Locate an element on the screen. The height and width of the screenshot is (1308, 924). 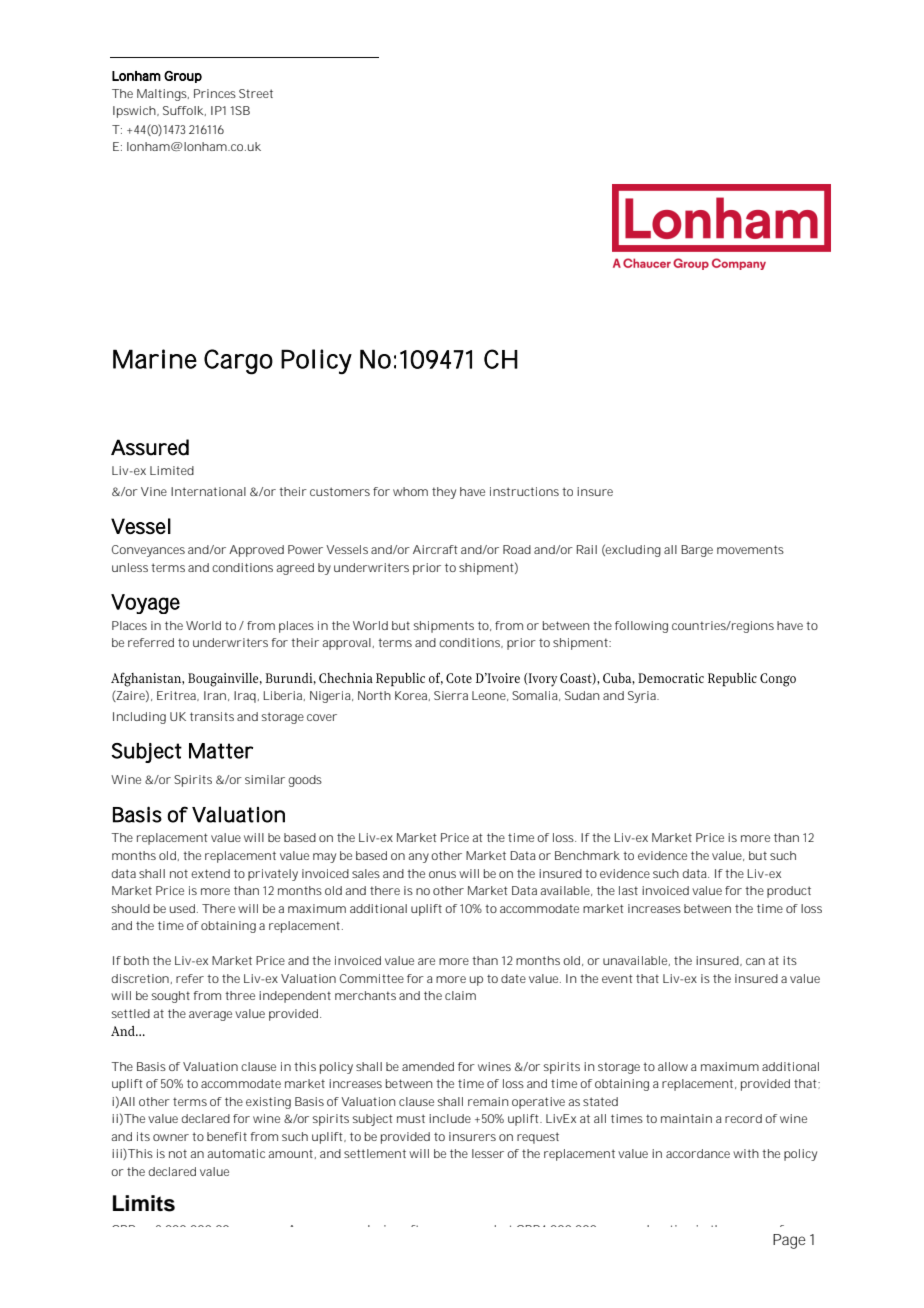
they is located at coordinates (444, 493).
